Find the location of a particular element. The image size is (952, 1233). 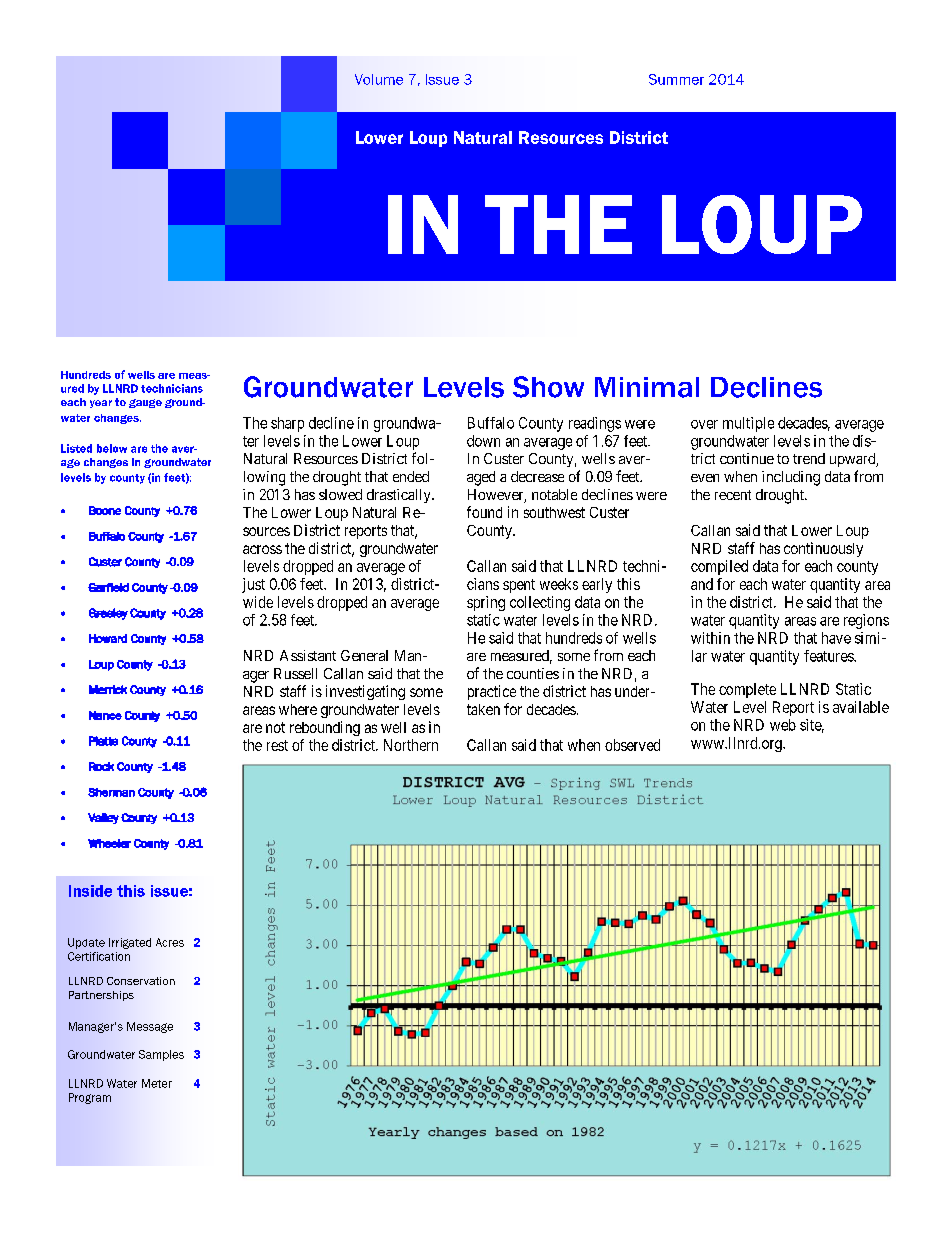

Volume is located at coordinates (379, 79).
